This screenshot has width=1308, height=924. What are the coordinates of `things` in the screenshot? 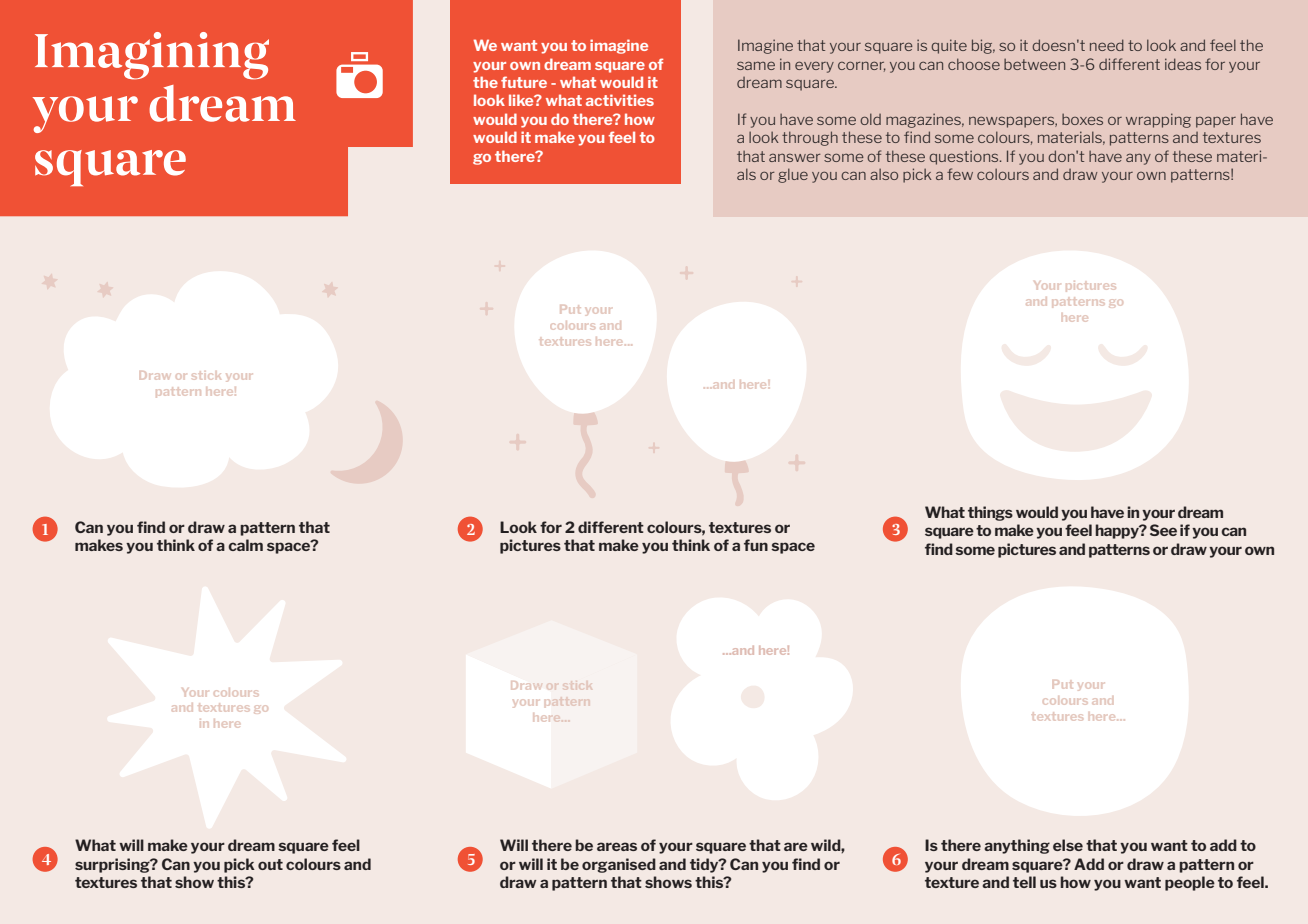 It's located at (990, 513).
